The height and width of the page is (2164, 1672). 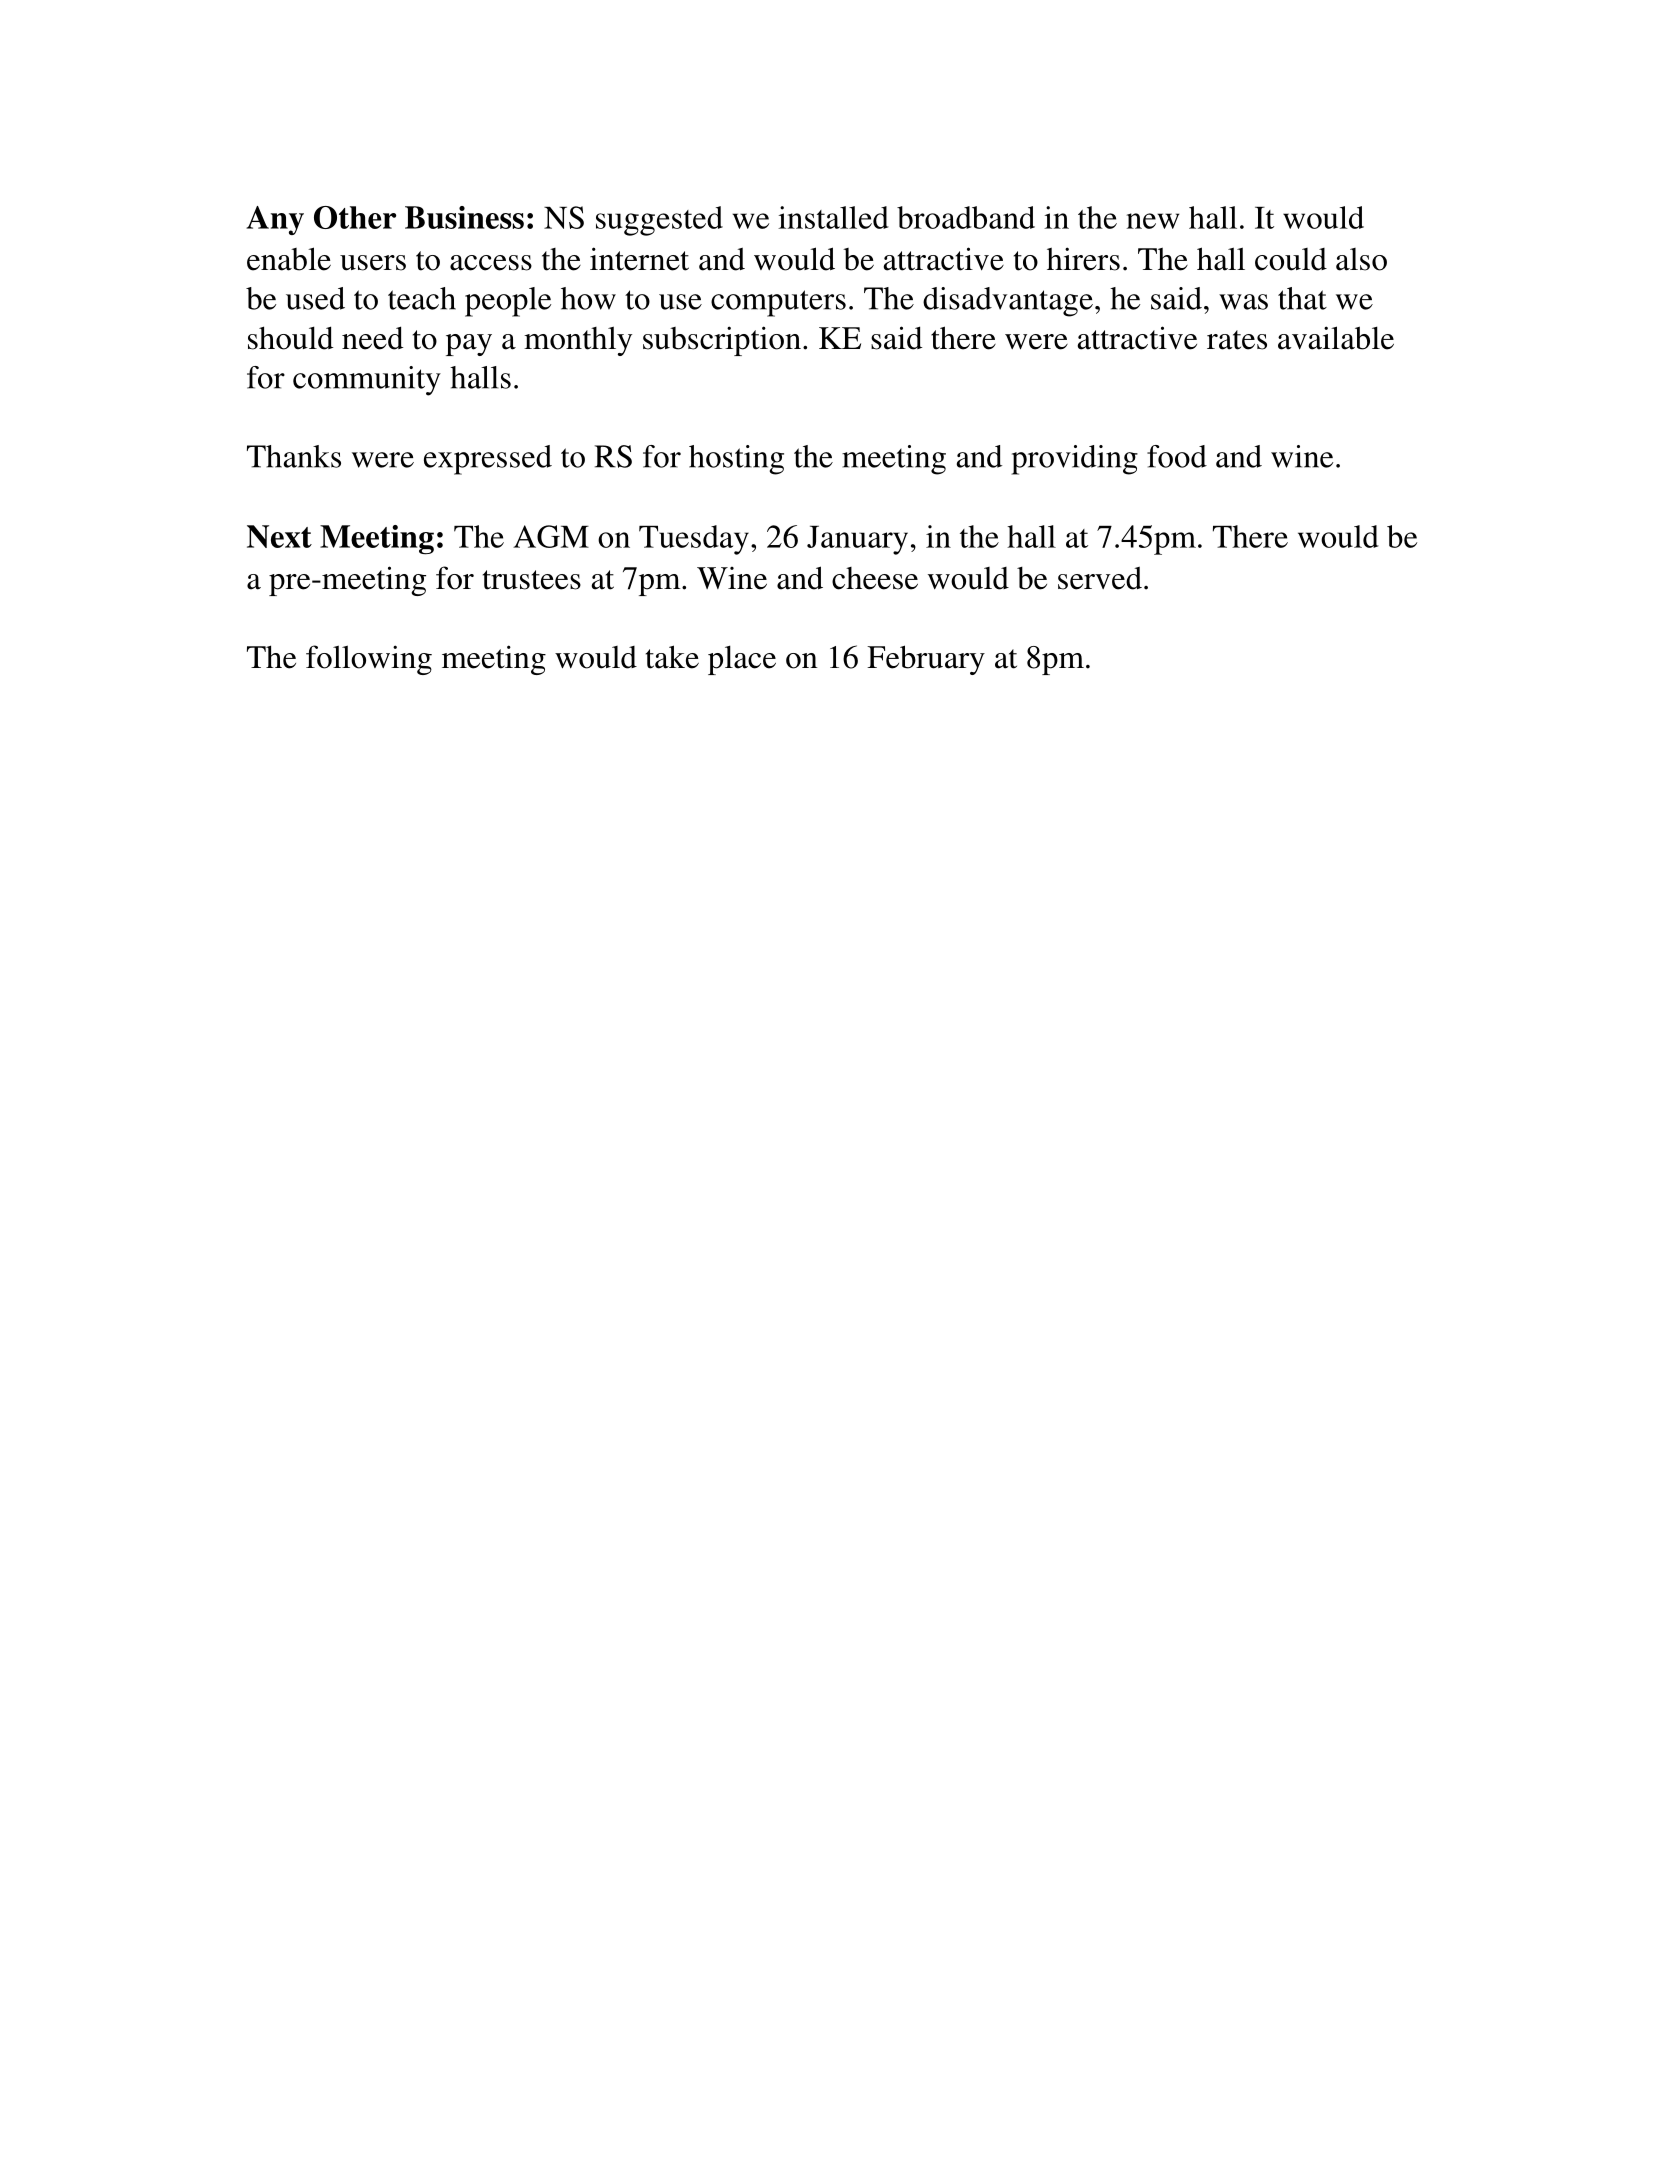 I want to click on installed, so click(x=833, y=217).
